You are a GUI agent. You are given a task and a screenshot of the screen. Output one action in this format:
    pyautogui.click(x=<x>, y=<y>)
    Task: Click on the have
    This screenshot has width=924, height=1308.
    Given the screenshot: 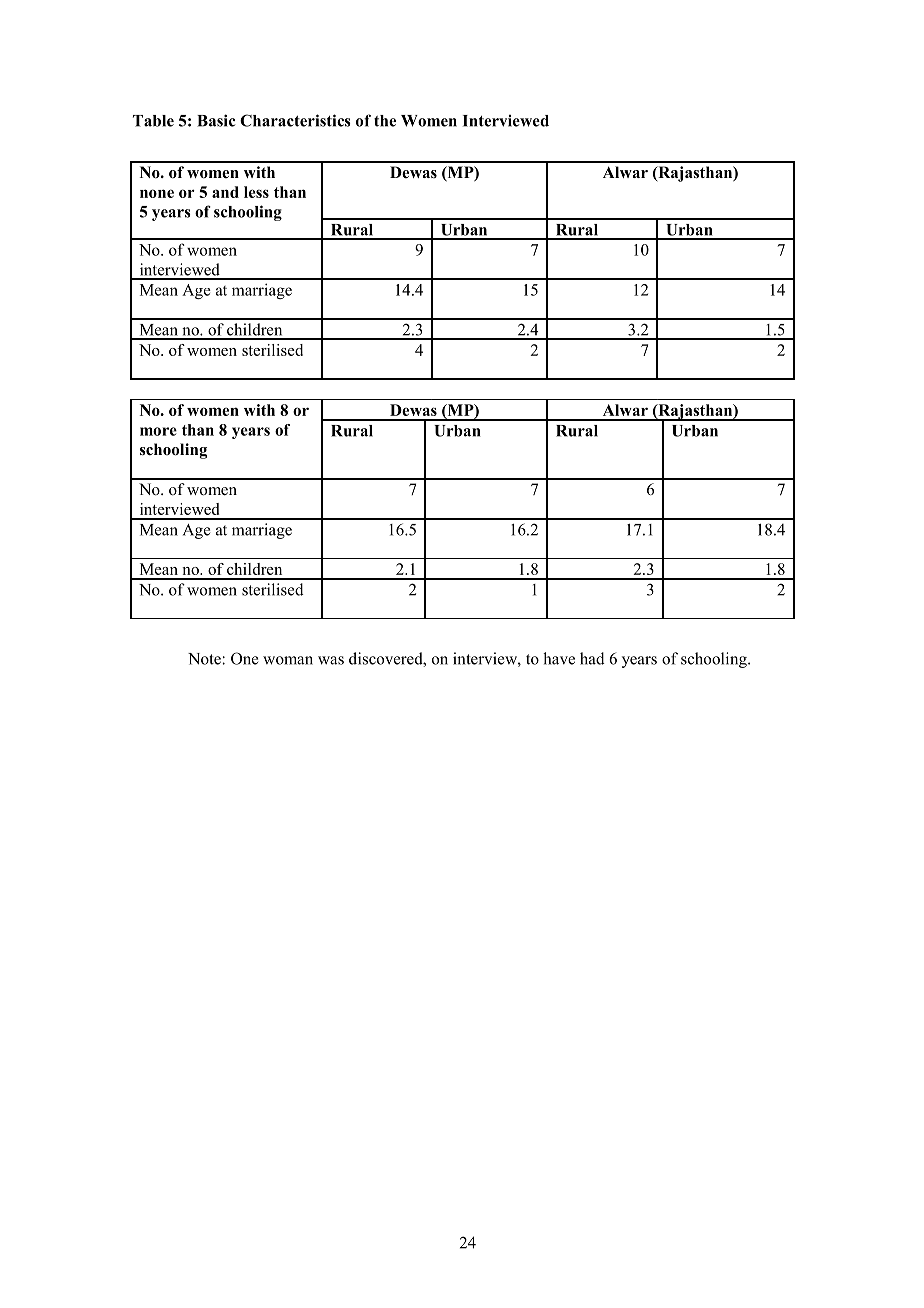 What is the action you would take?
    pyautogui.click(x=559, y=658)
